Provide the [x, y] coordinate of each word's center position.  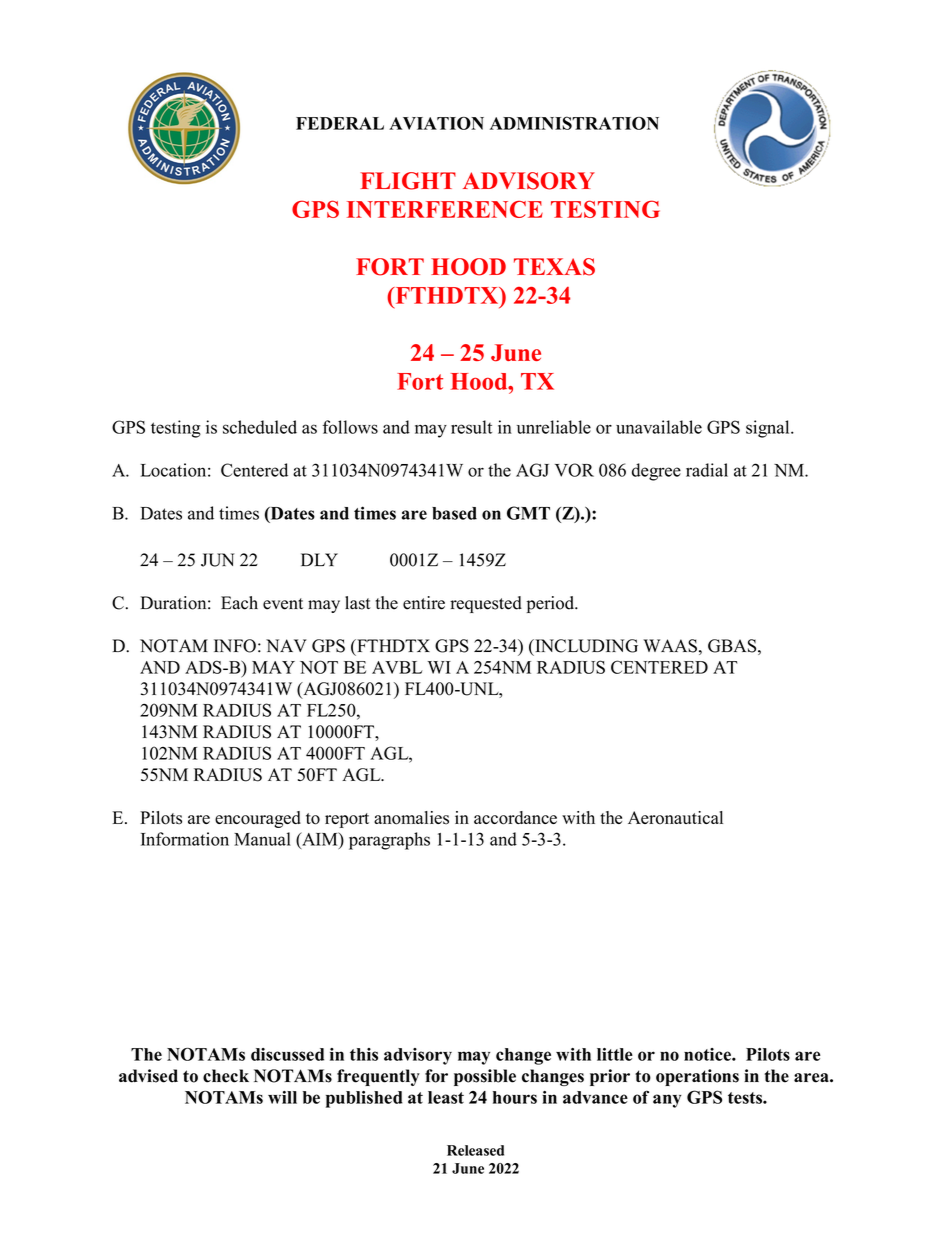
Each [239, 603]
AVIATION [436, 123]
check [226, 1076]
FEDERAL [340, 123]
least [446, 1097]
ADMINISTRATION [574, 123]
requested [486, 604]
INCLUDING [585, 646]
